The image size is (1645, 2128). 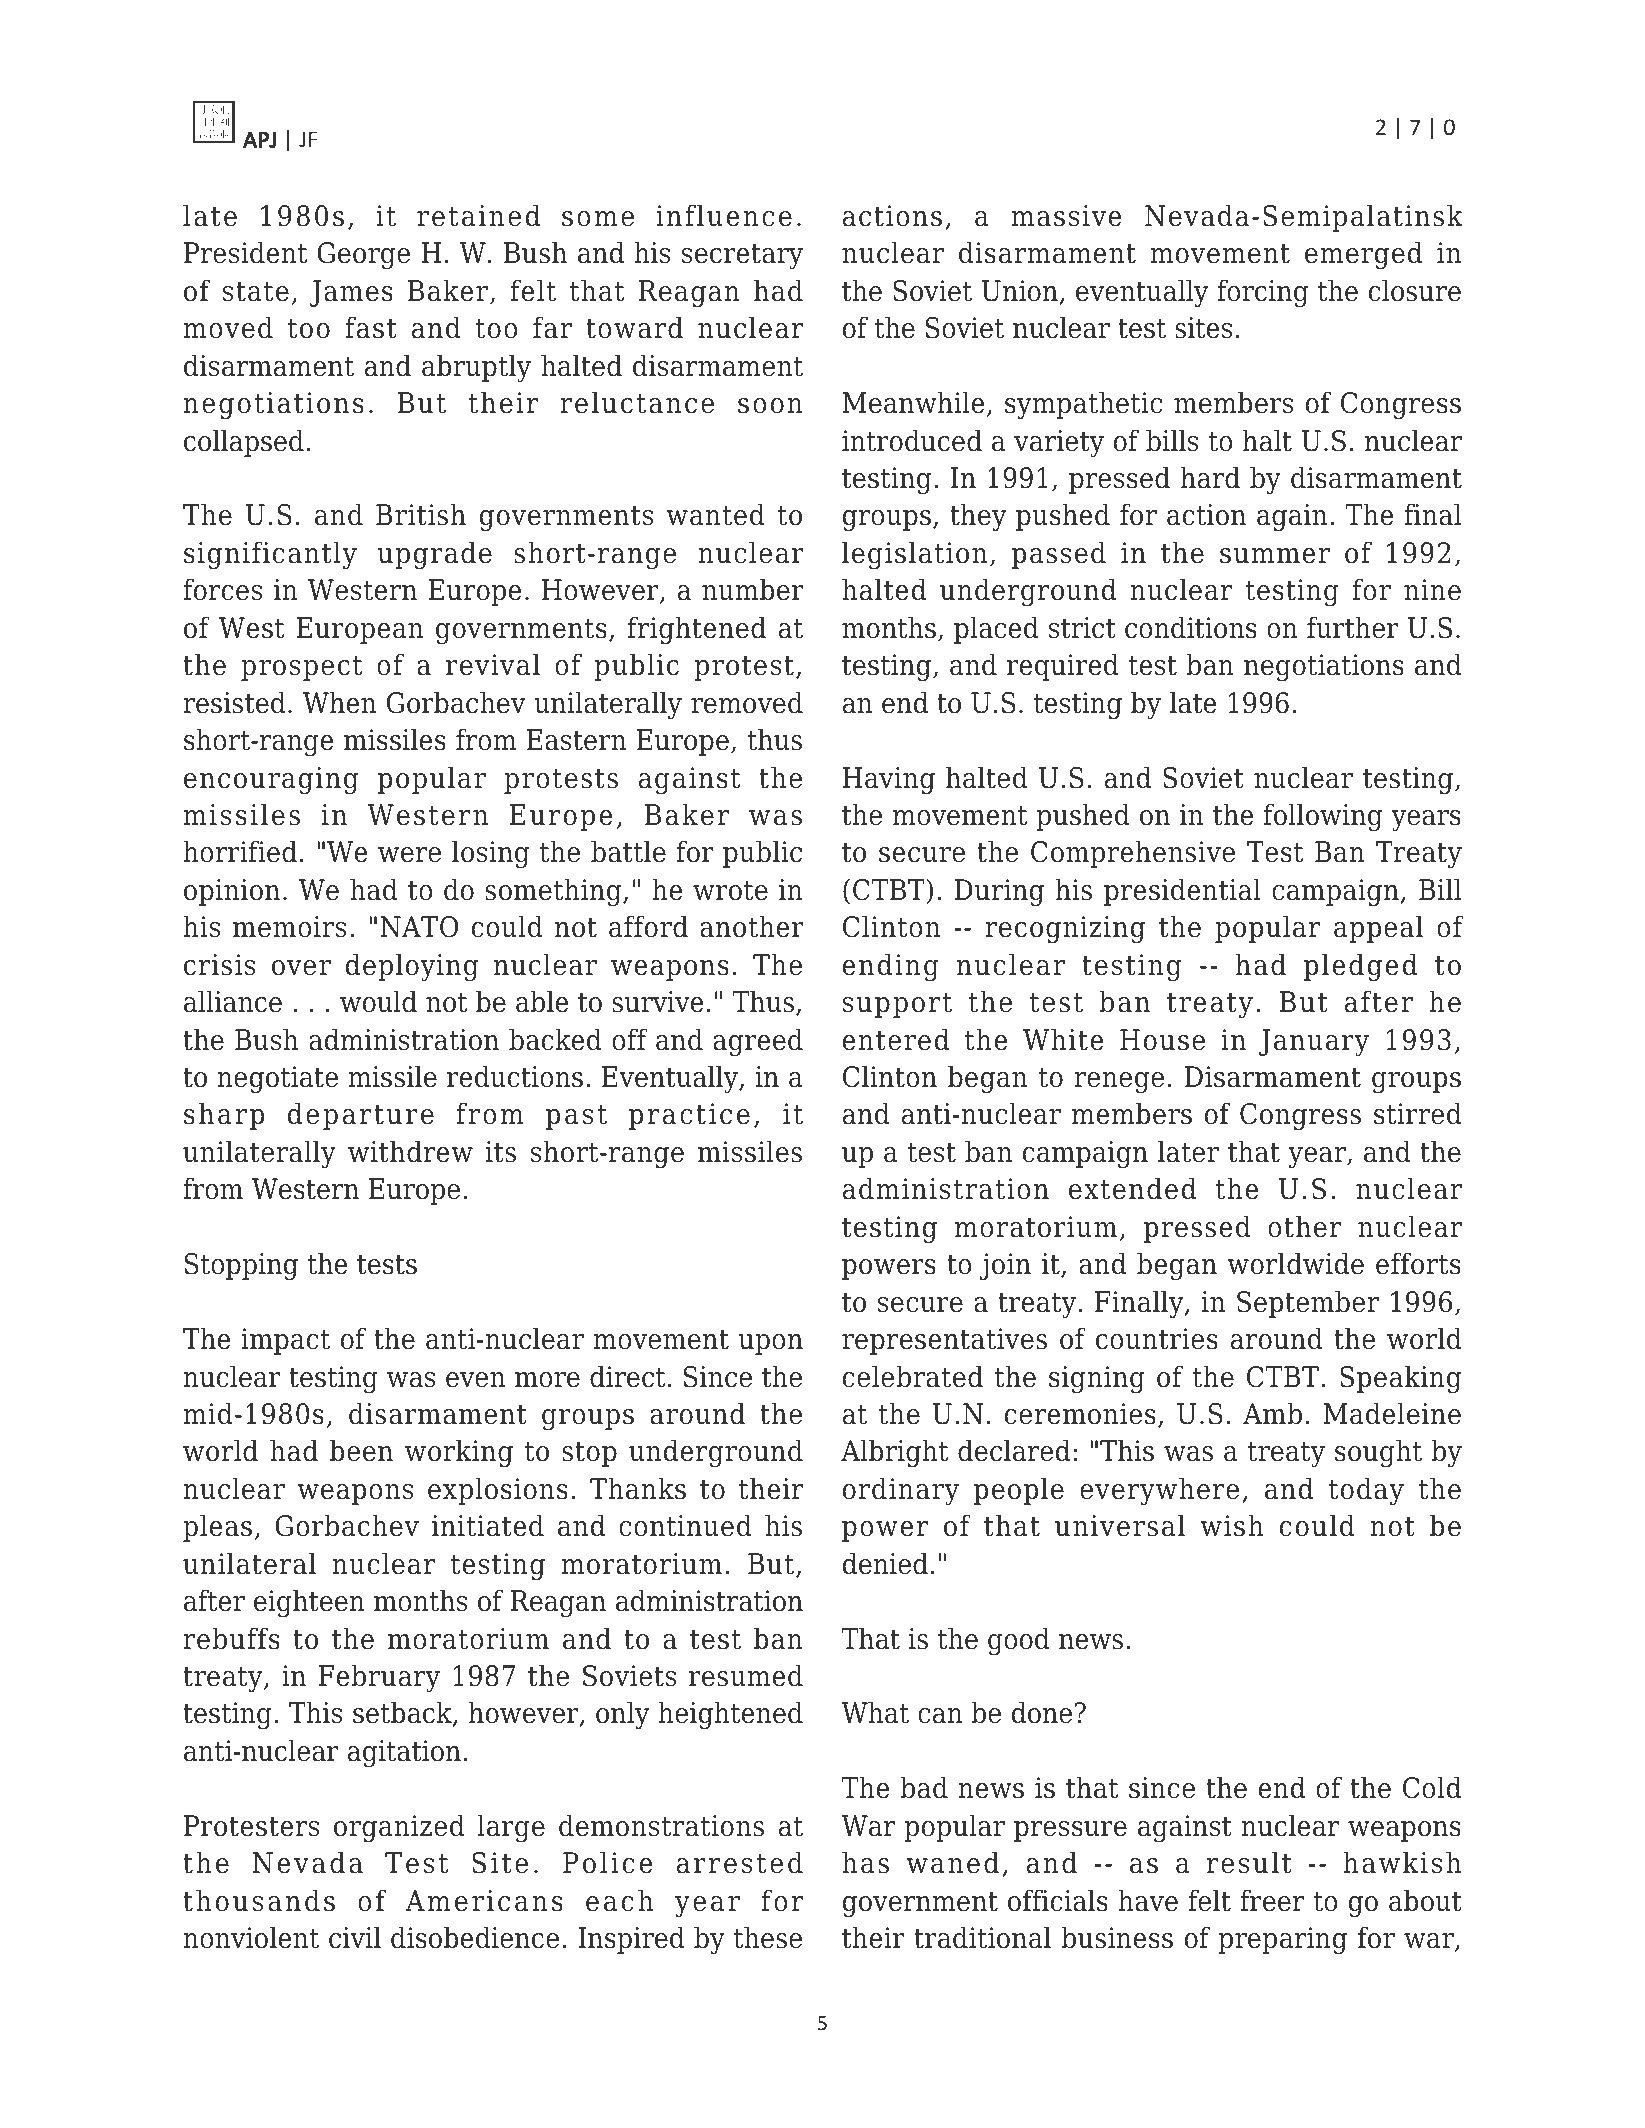 What do you see at coordinates (378, 1001) in the document?
I see `would` at bounding box center [378, 1001].
